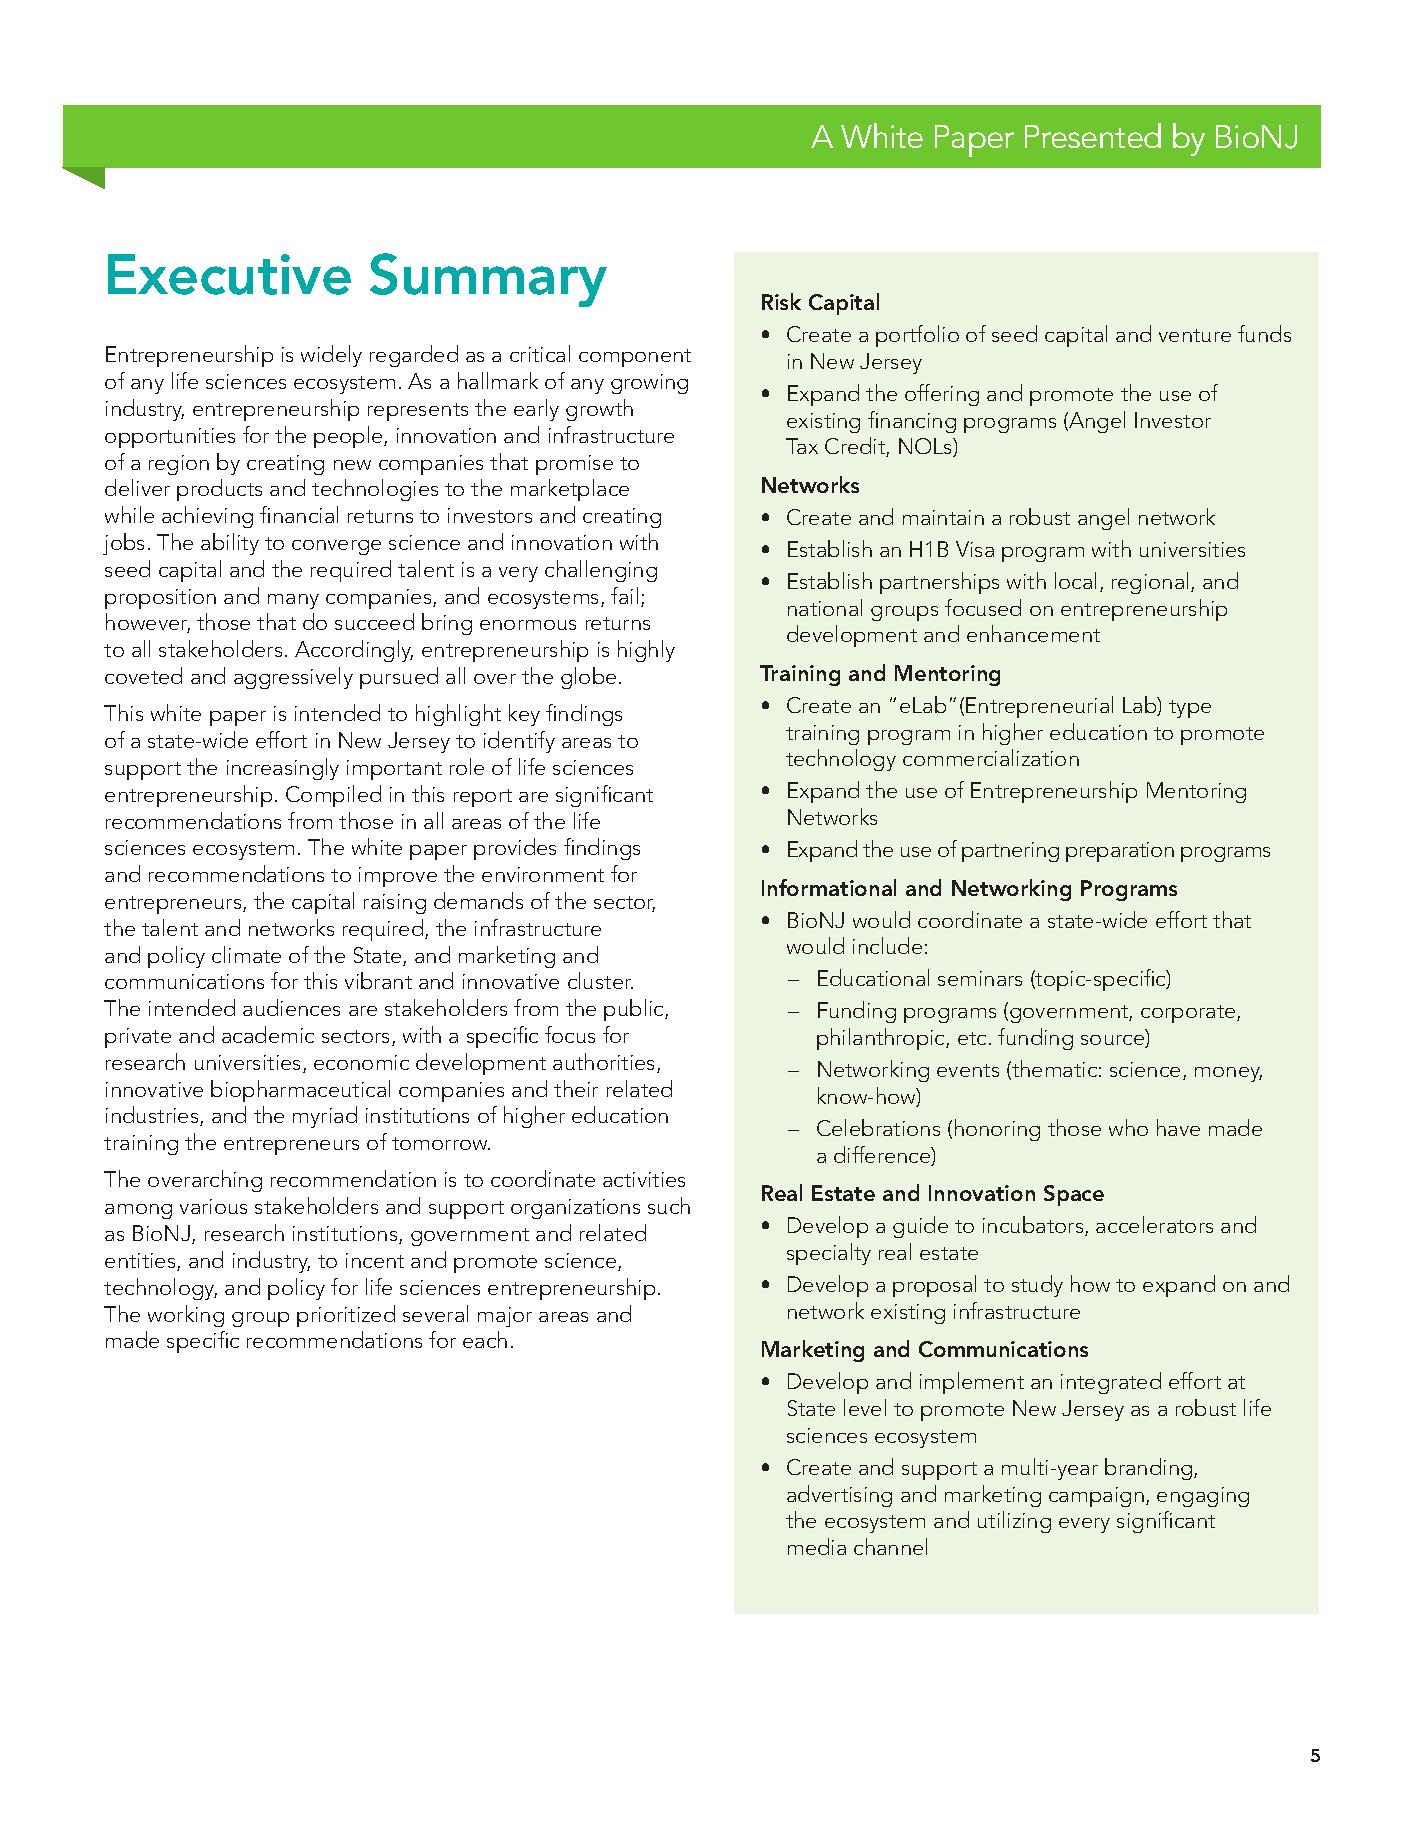 The width and height of the screenshot is (1426, 1846). Describe the element at coordinates (1075, 580) in the screenshot. I see `local` at that location.
